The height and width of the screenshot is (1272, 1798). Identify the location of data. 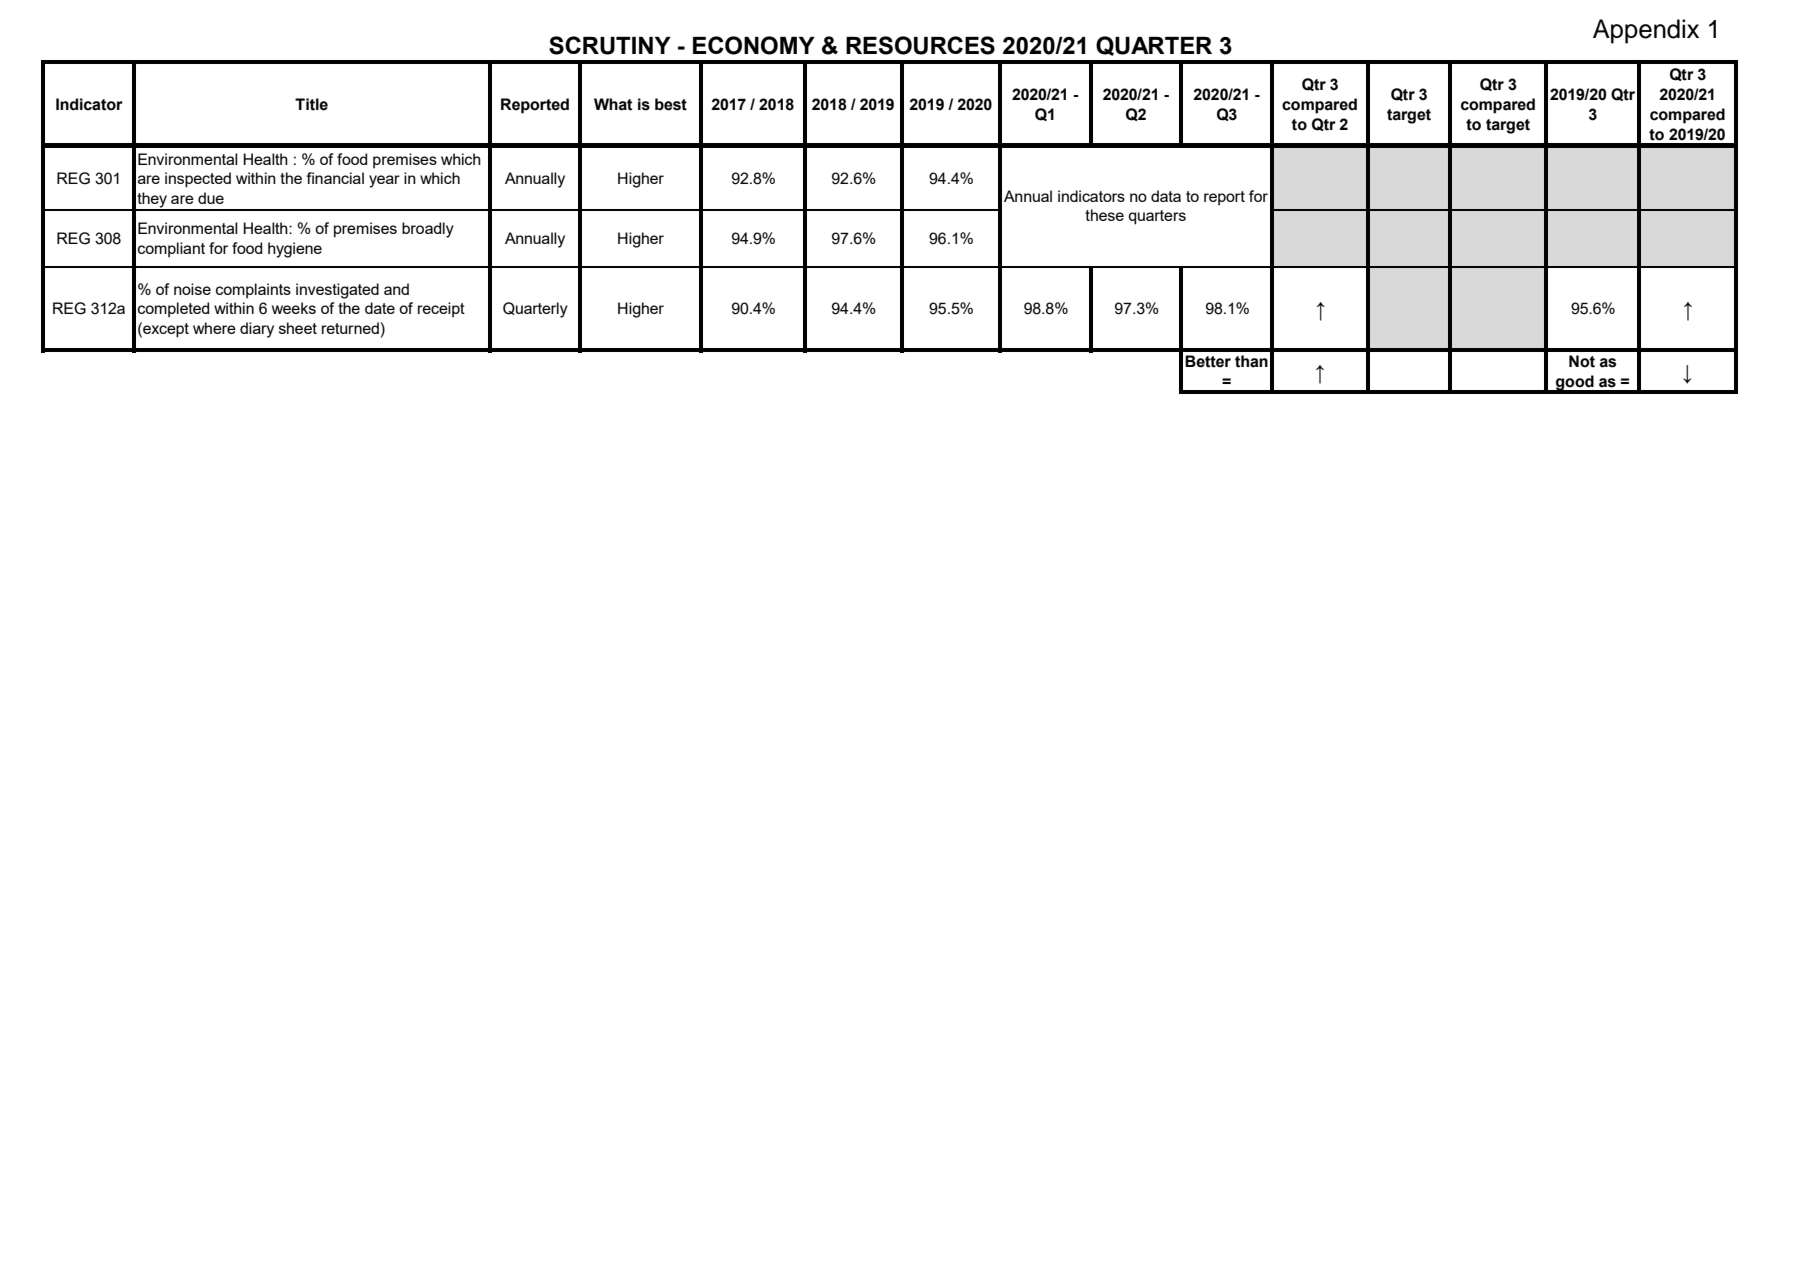
(1166, 196).
